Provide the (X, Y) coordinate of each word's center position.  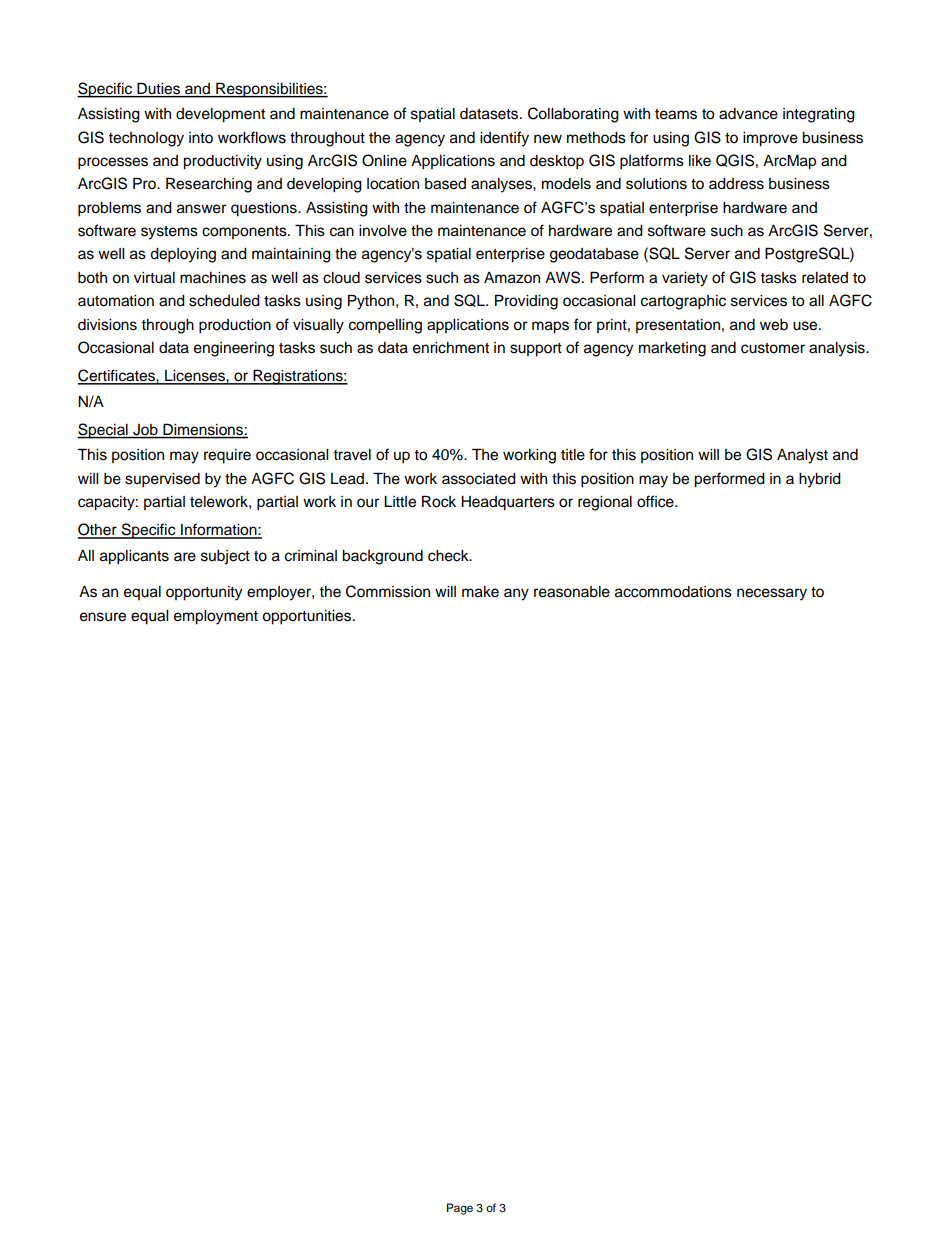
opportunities (308, 617)
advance (748, 114)
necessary (772, 594)
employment (216, 617)
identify (504, 139)
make (480, 592)
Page (460, 1209)
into (201, 138)
